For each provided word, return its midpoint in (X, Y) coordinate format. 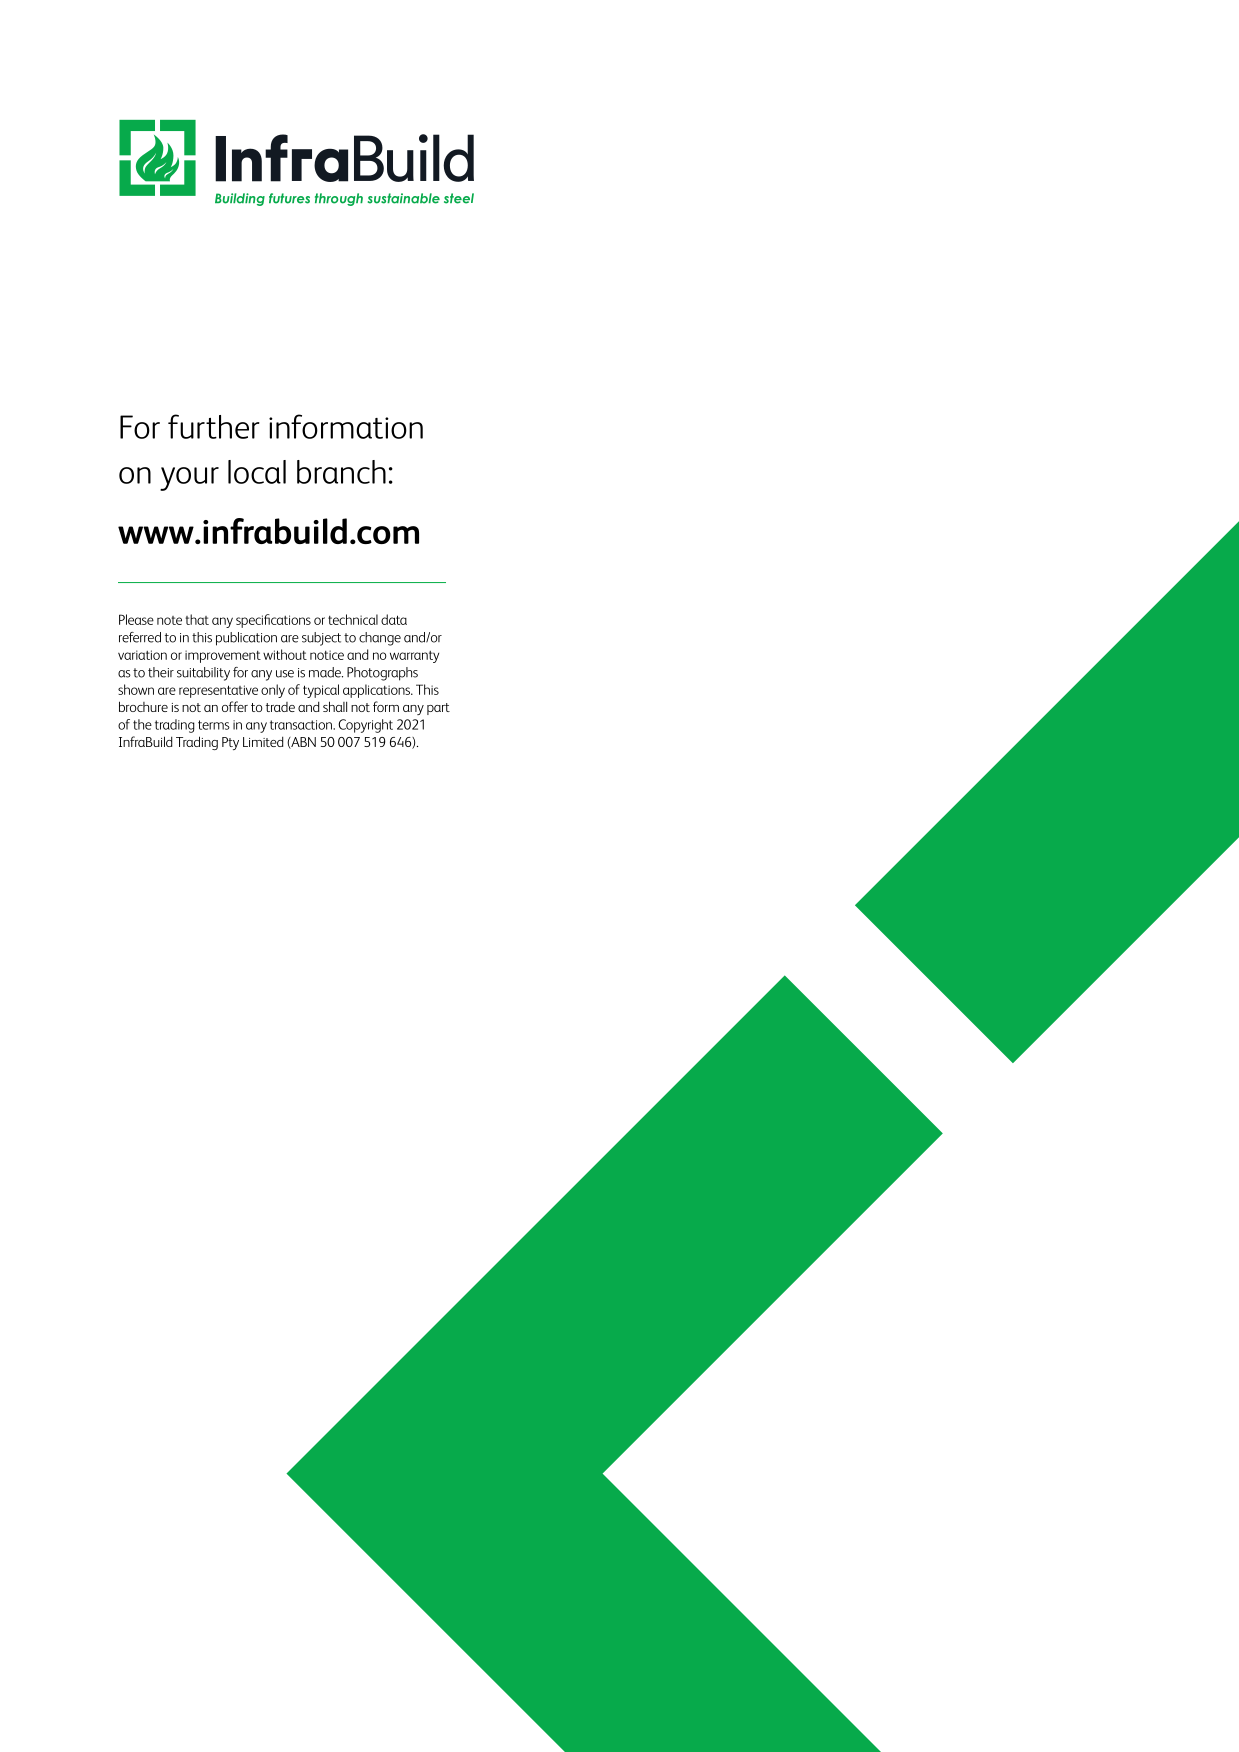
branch (341, 472)
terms (214, 725)
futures (289, 198)
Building (240, 199)
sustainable (404, 198)
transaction (302, 725)
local (257, 472)
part (438, 709)
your (189, 479)
